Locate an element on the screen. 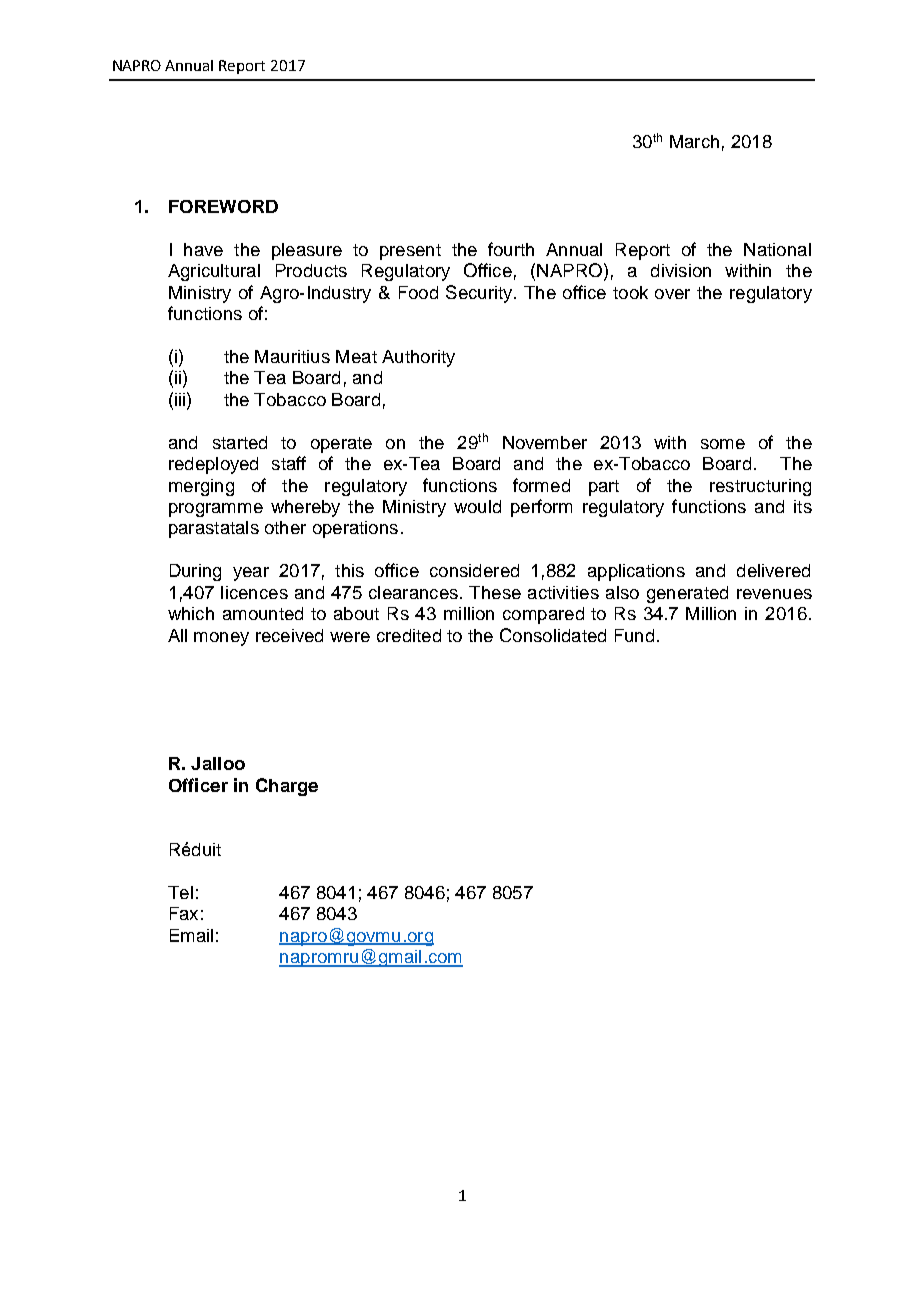 This screenshot has height=1308, width=924. other is located at coordinates (285, 527).
